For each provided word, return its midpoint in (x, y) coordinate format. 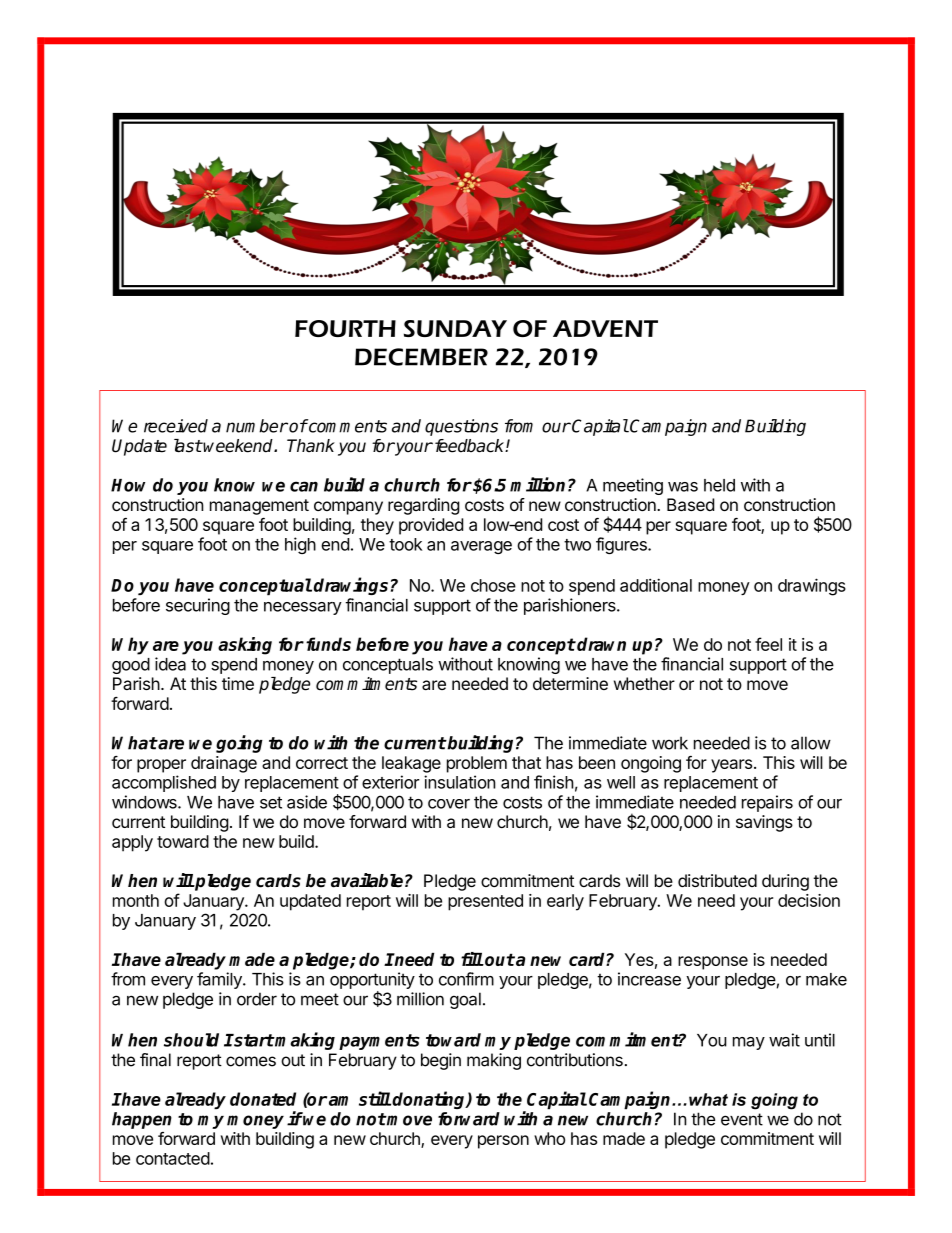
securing (198, 606)
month (136, 900)
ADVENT (605, 328)
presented (485, 902)
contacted (173, 1158)
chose (493, 585)
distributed (717, 880)
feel (768, 644)
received (176, 426)
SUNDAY (455, 328)
